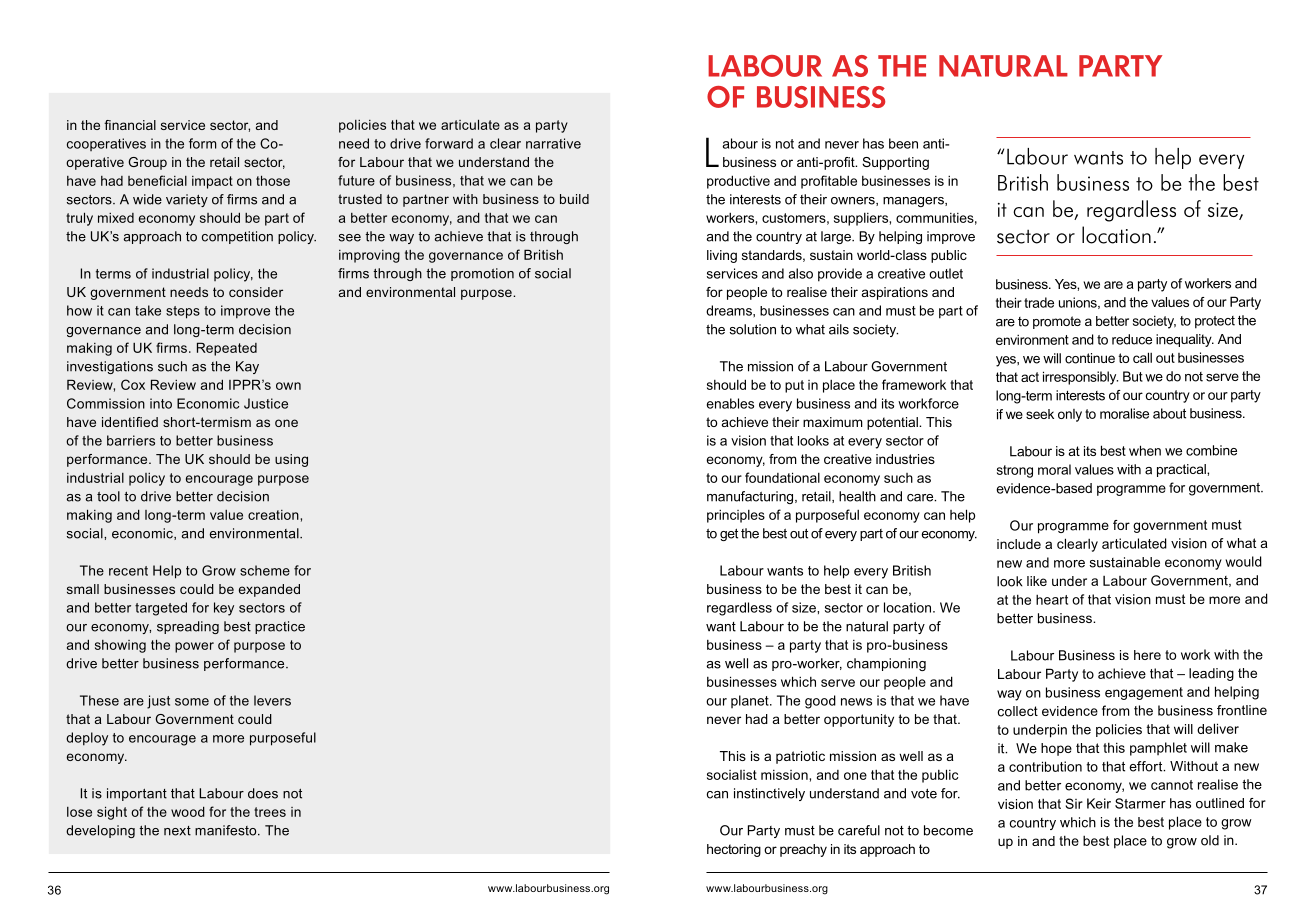 The width and height of the image is (1316, 921). Describe the element at coordinates (736, 516) in the image. I see `principles` at that location.
